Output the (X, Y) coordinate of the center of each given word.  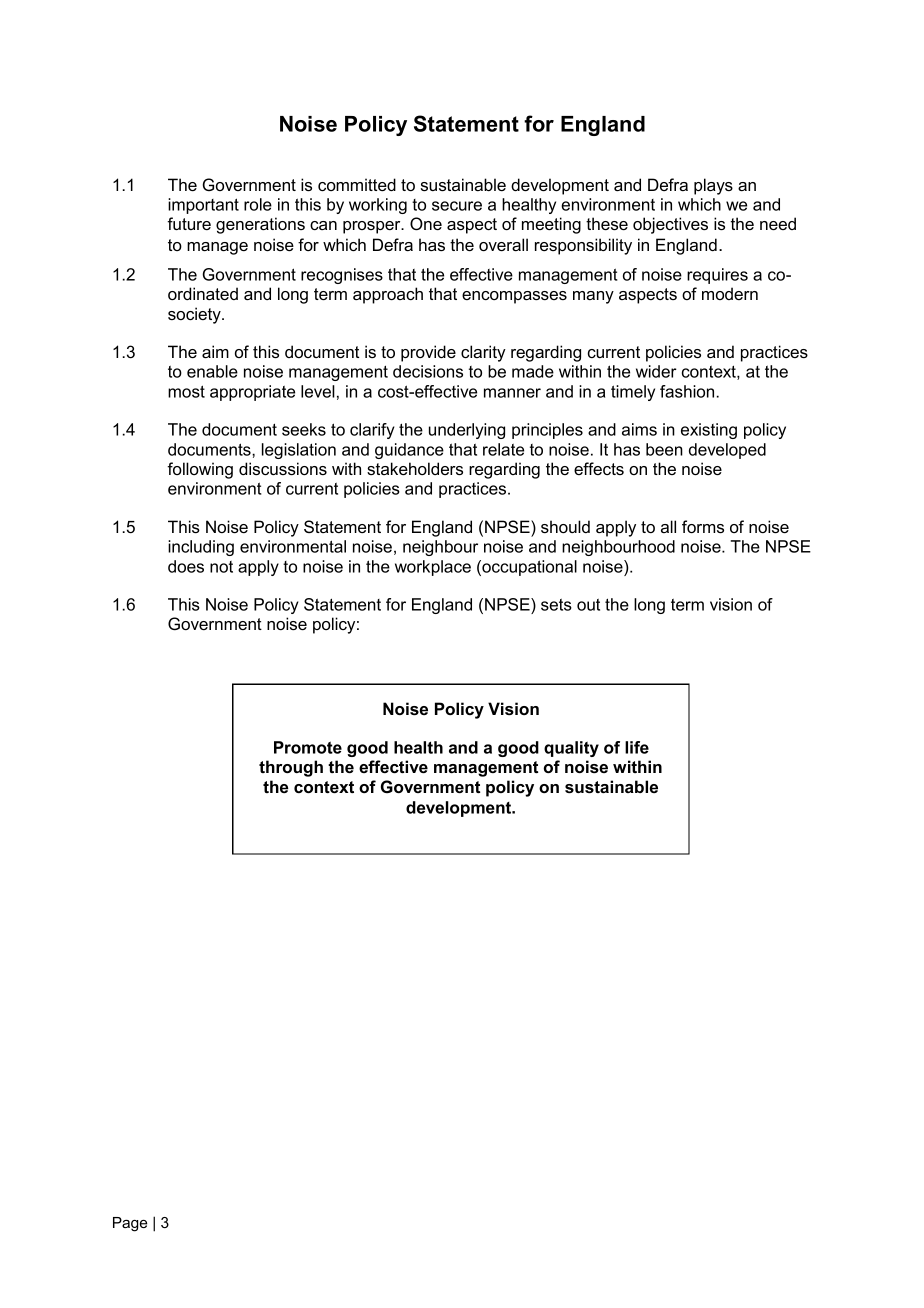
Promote (308, 747)
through (291, 768)
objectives (670, 225)
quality (571, 749)
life (637, 747)
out (588, 605)
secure (457, 206)
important (203, 206)
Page (130, 1224)
